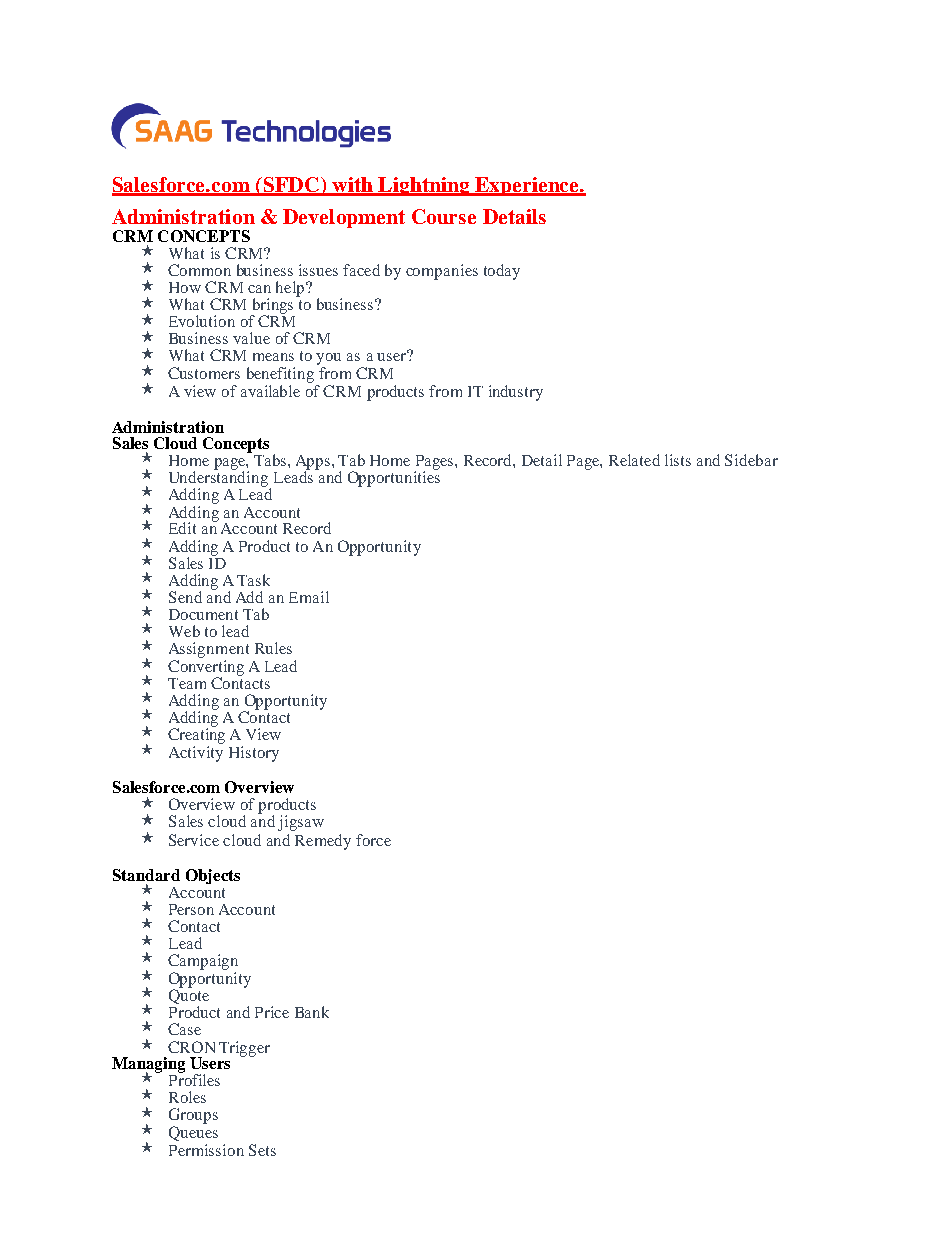 This screenshot has width=952, height=1233. Describe the element at coordinates (314, 463) in the screenshot. I see `Apps` at that location.
